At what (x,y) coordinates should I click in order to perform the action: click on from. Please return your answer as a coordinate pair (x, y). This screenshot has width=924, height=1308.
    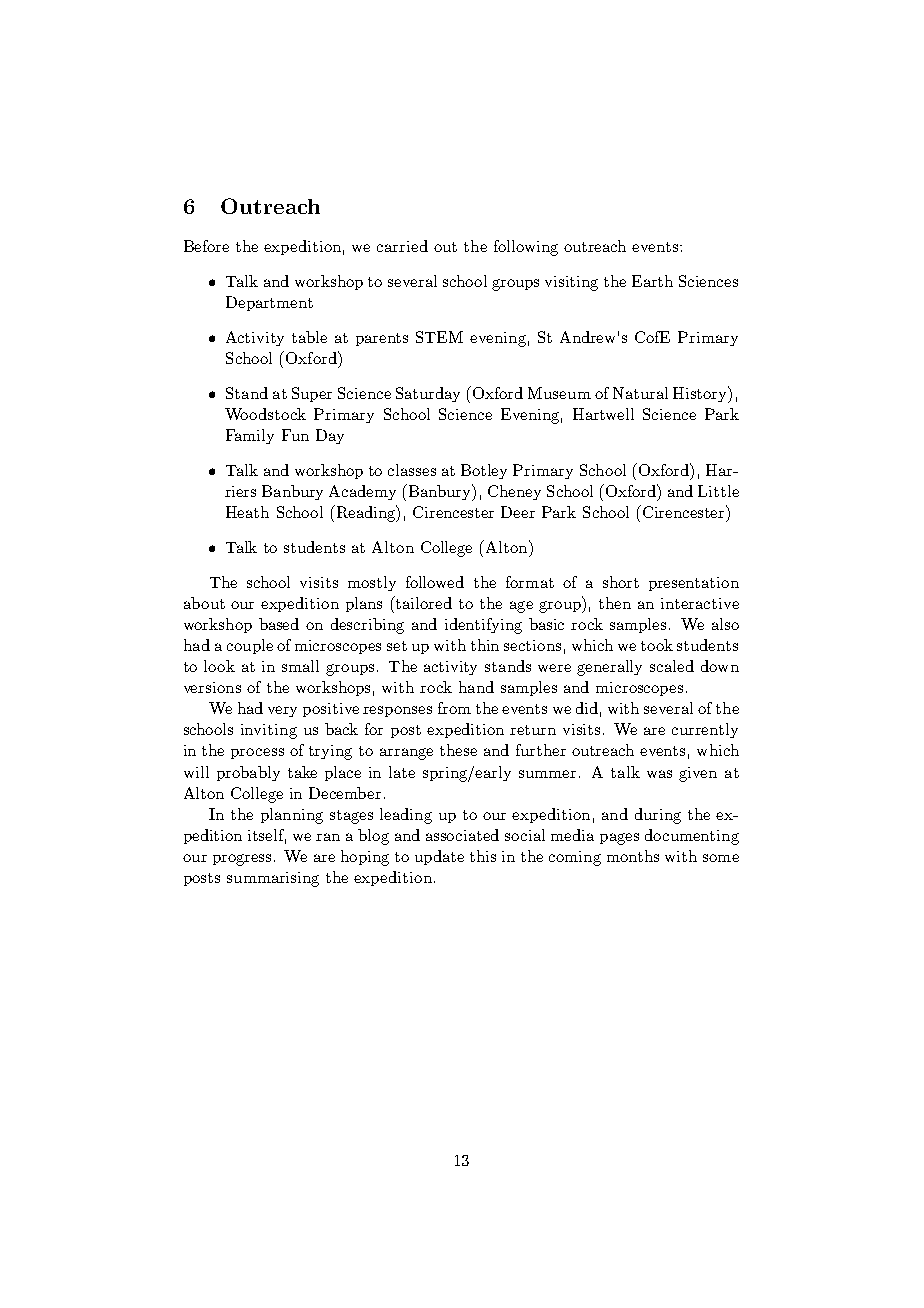
    Looking at the image, I should click on (454, 708).
